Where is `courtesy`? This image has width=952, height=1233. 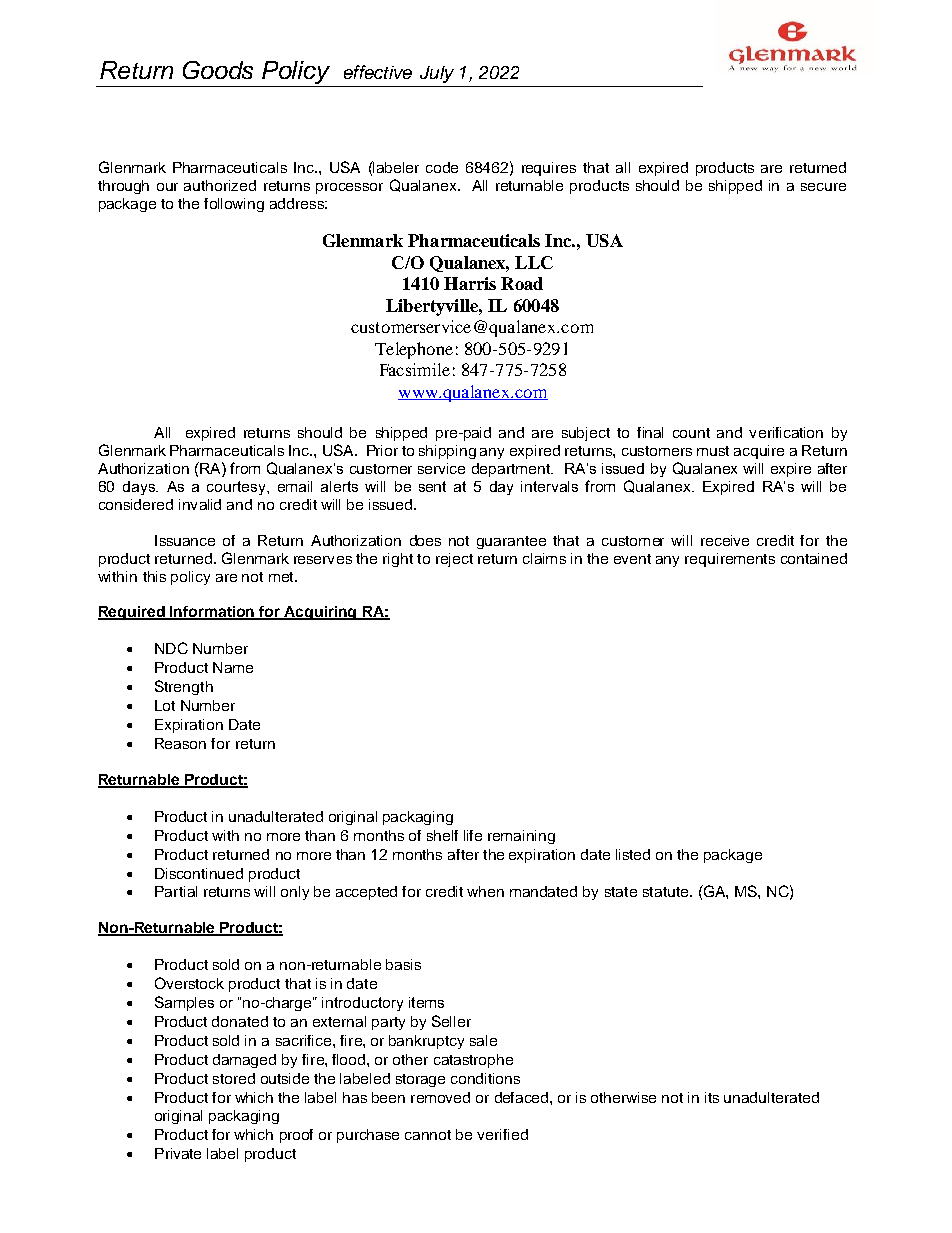 courtesy is located at coordinates (237, 488).
